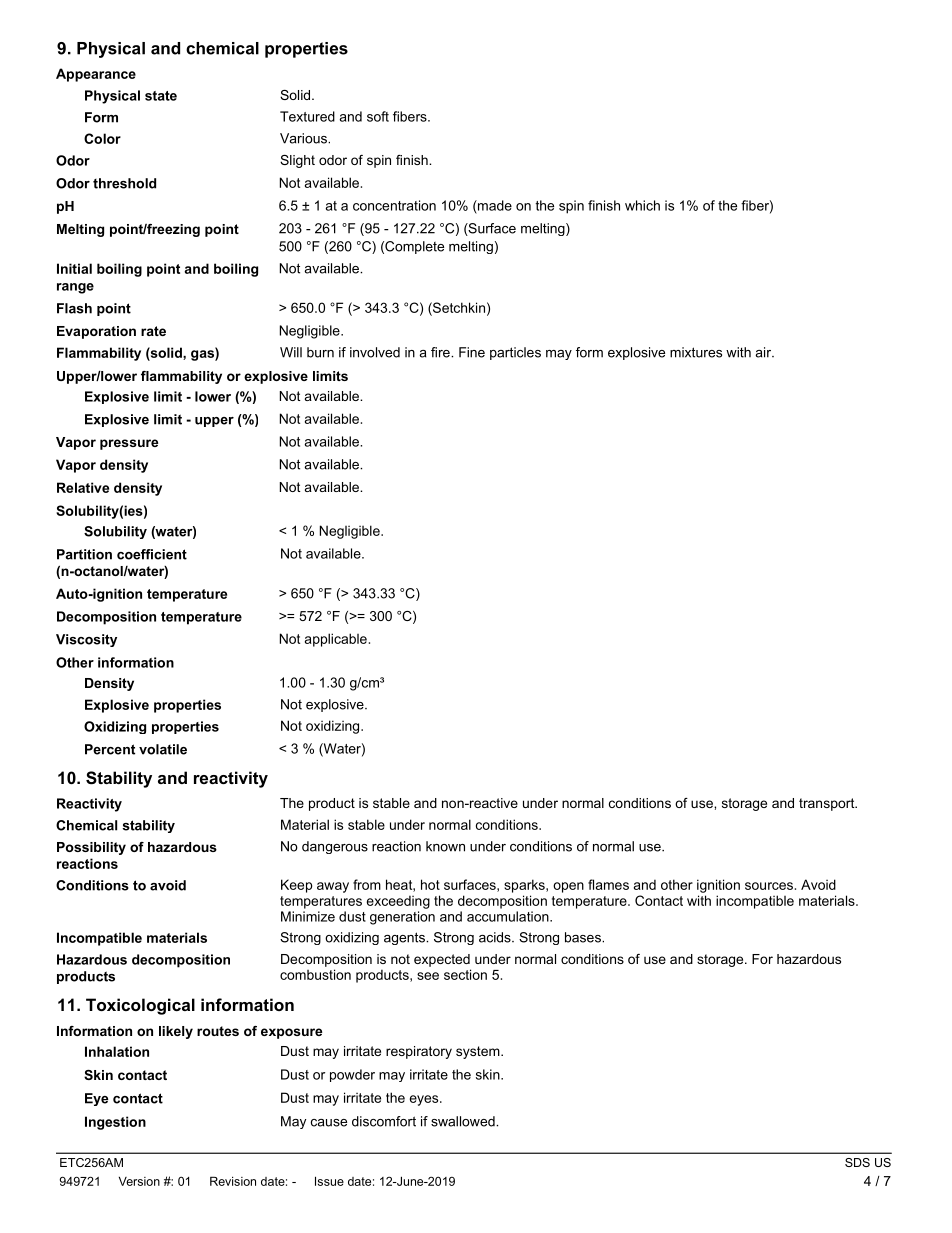 The width and height of the page is (952, 1233). What do you see at coordinates (764, 352) in the page?
I see `air` at bounding box center [764, 352].
